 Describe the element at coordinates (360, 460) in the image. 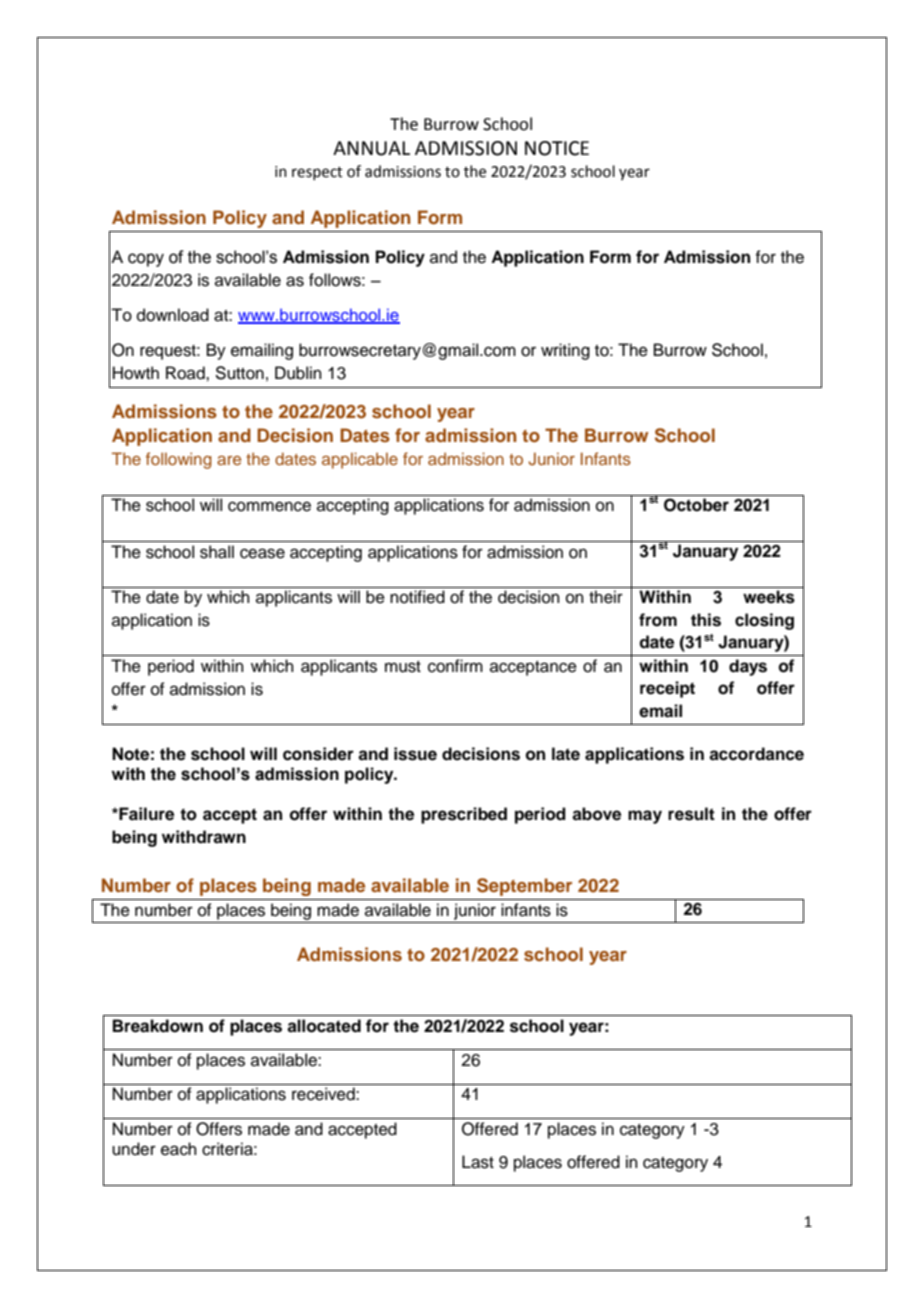

I see `applicable` at that location.
